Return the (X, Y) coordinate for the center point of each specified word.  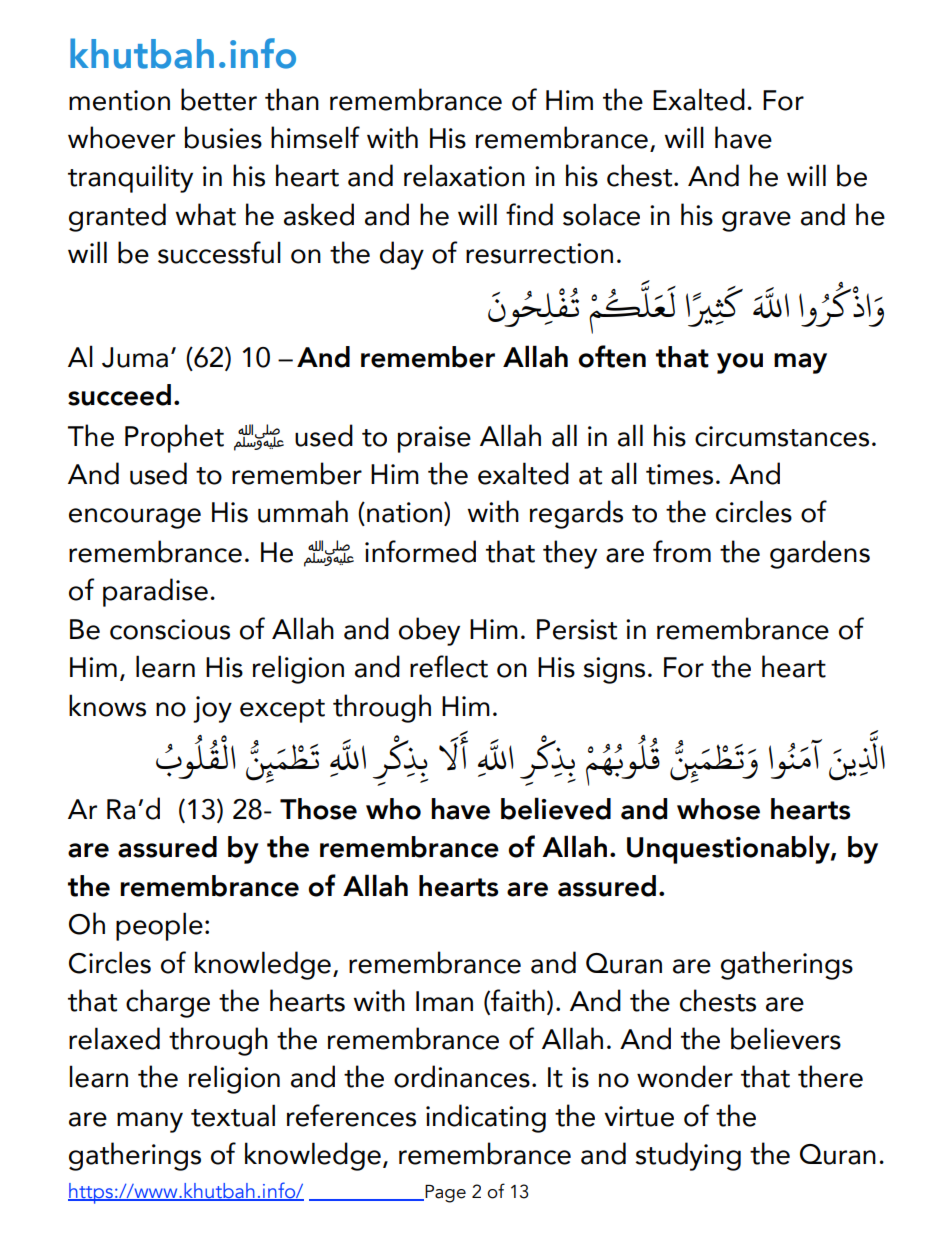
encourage (135, 518)
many (150, 1122)
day (402, 255)
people (159, 926)
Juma (135, 357)
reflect (449, 666)
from (682, 551)
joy (212, 709)
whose (718, 809)
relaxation (464, 175)
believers (786, 1038)
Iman (444, 1001)
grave (756, 221)
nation (406, 513)
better (219, 99)
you (740, 363)
